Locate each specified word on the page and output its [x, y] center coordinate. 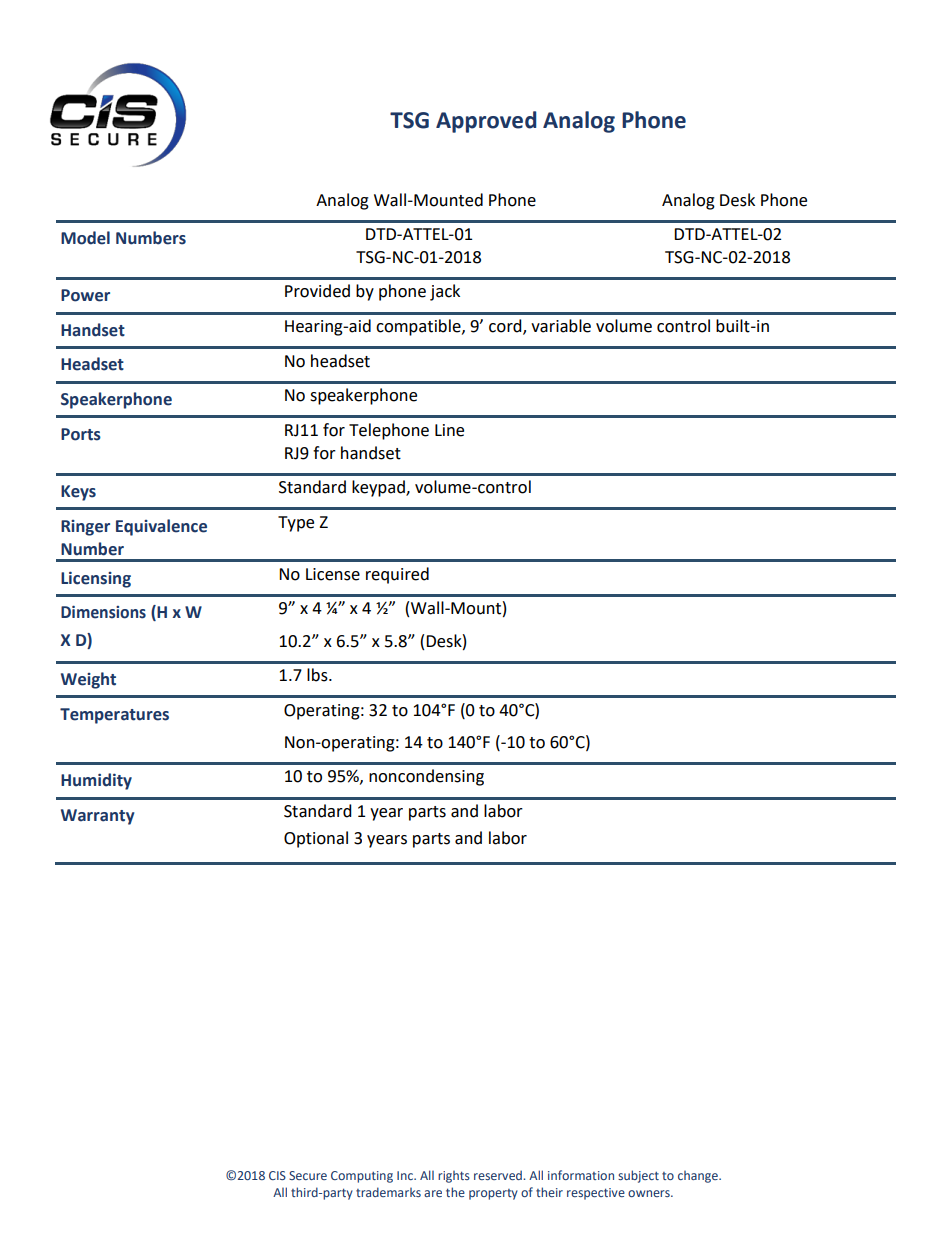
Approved [486, 122]
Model [85, 238]
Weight [88, 680]
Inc [406, 1175]
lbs [318, 675]
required [397, 575]
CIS [277, 1175]
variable [561, 326]
